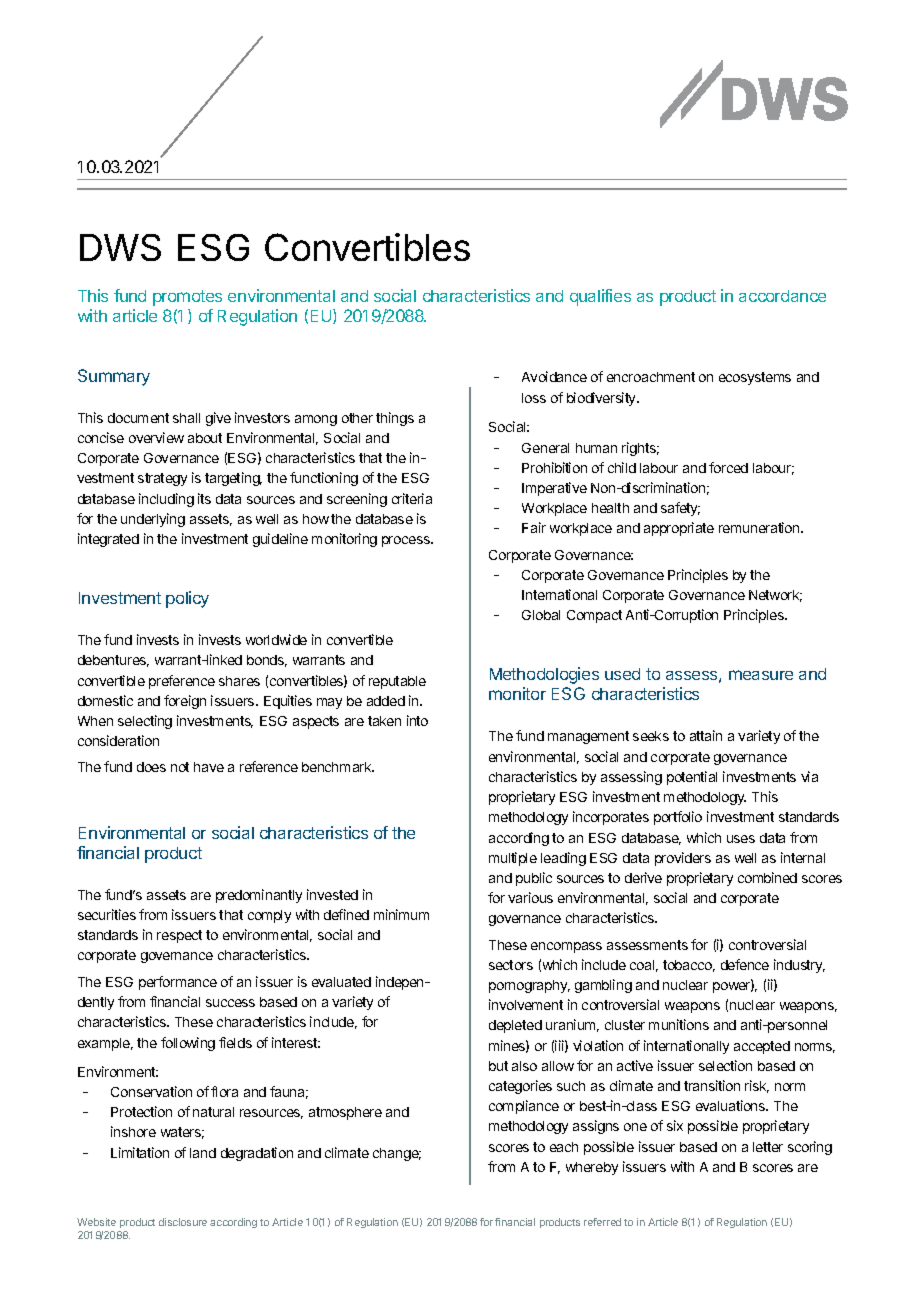 Image resolution: width=924 pixels, height=1308 pixels. I want to click on Avoidance, so click(554, 376).
